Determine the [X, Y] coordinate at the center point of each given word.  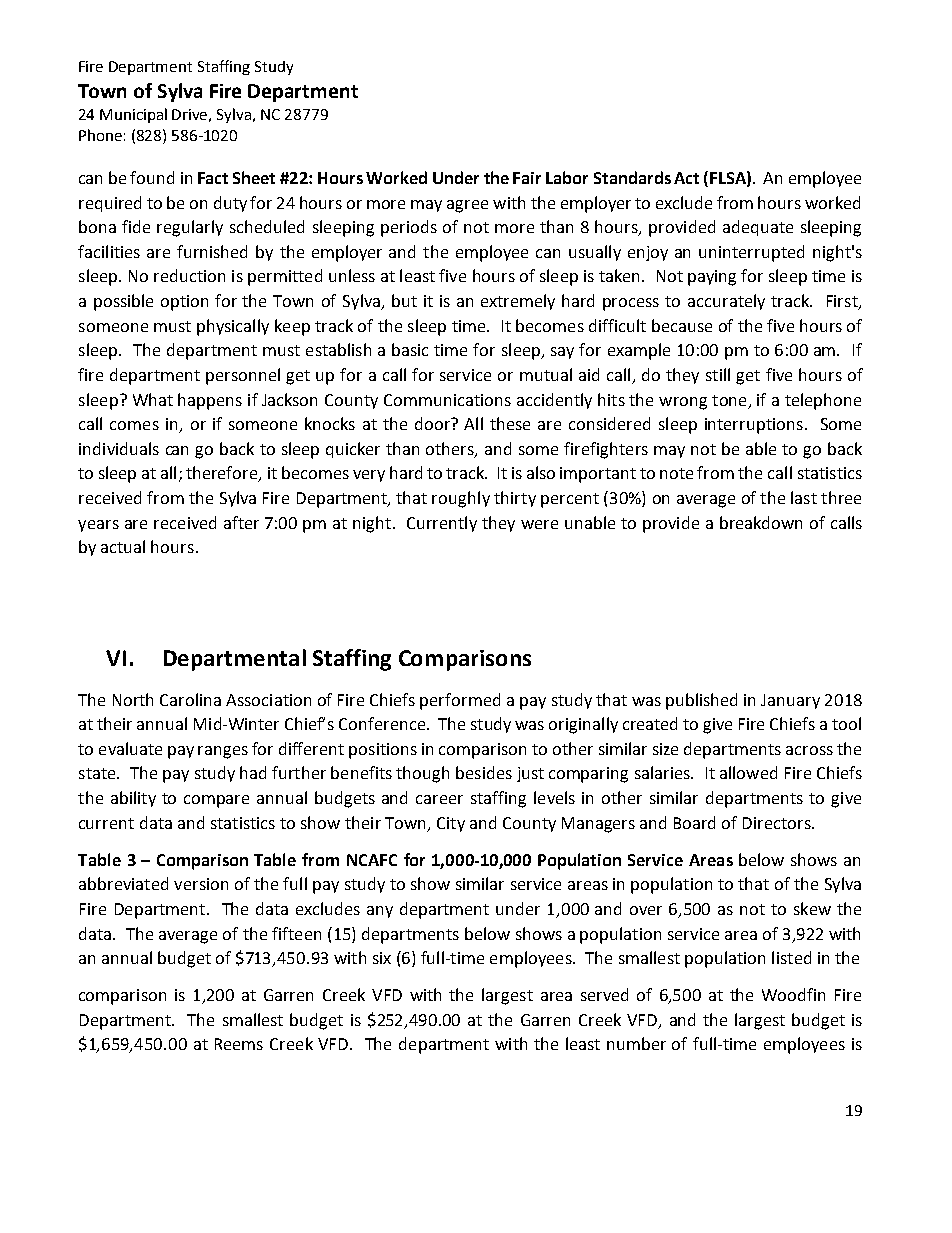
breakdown [761, 522]
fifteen [296, 933]
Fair [527, 178]
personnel [243, 376]
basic [410, 349]
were [539, 524]
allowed [748, 772]
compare [216, 801]
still [718, 374]
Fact [213, 178]
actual [123, 546]
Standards [632, 177]
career [439, 799]
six [382, 958]
